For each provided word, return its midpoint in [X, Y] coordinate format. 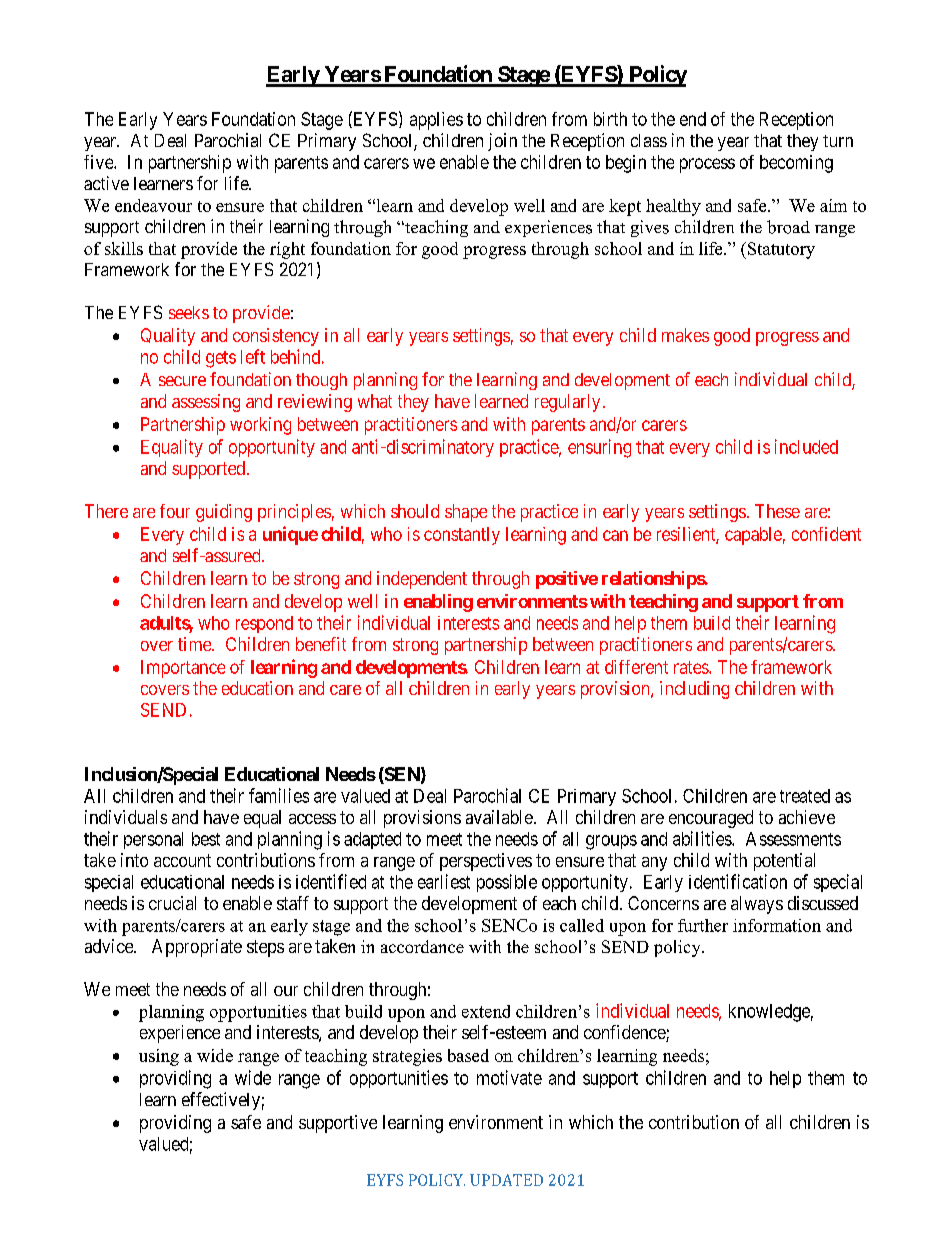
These [777, 511]
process [707, 165]
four [175, 511]
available [499, 817]
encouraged [711, 819]
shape [466, 513]
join [502, 142]
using [159, 1057]
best [206, 839]
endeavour [153, 205]
